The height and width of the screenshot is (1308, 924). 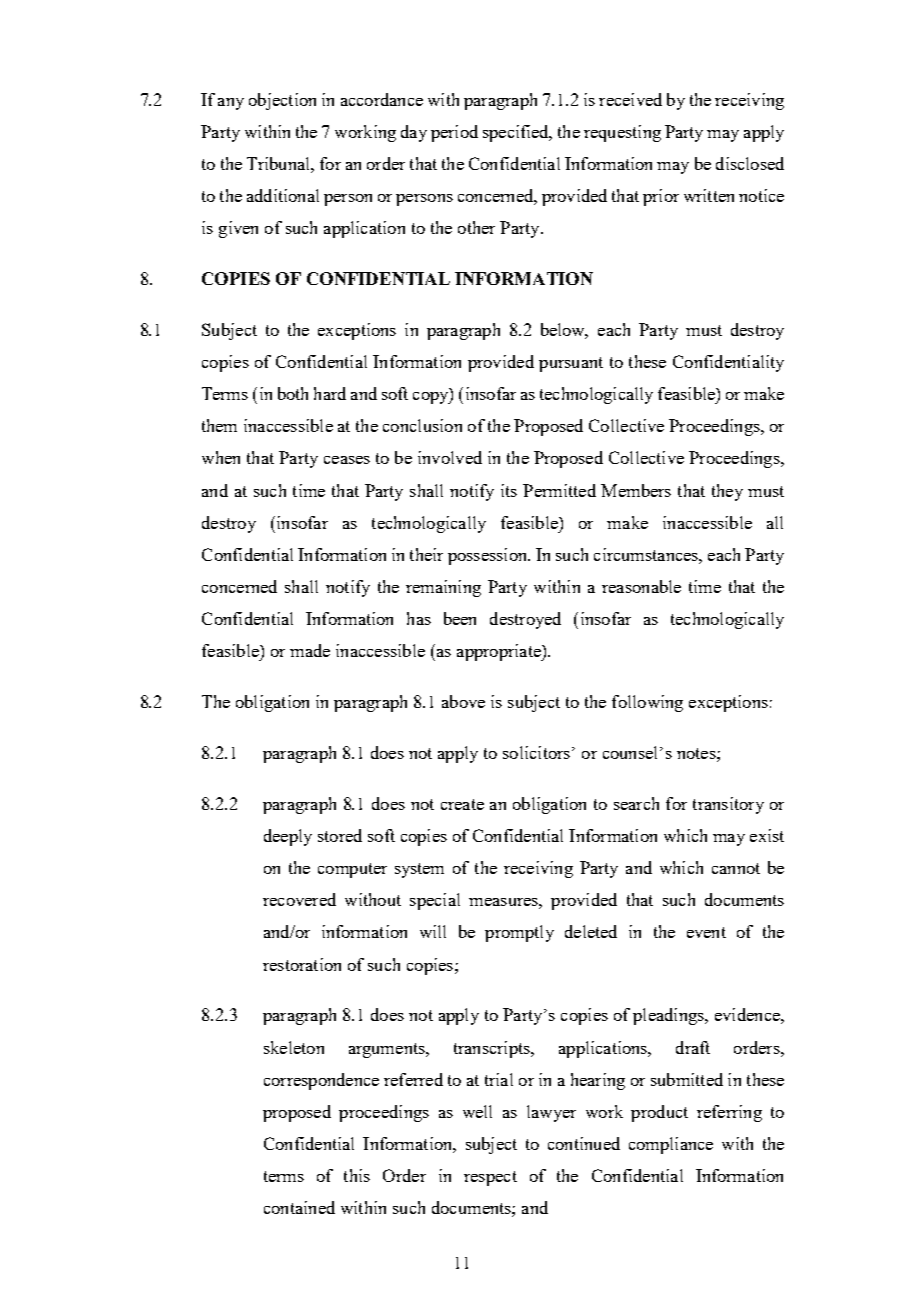 I want to click on transitory, so click(x=728, y=805).
